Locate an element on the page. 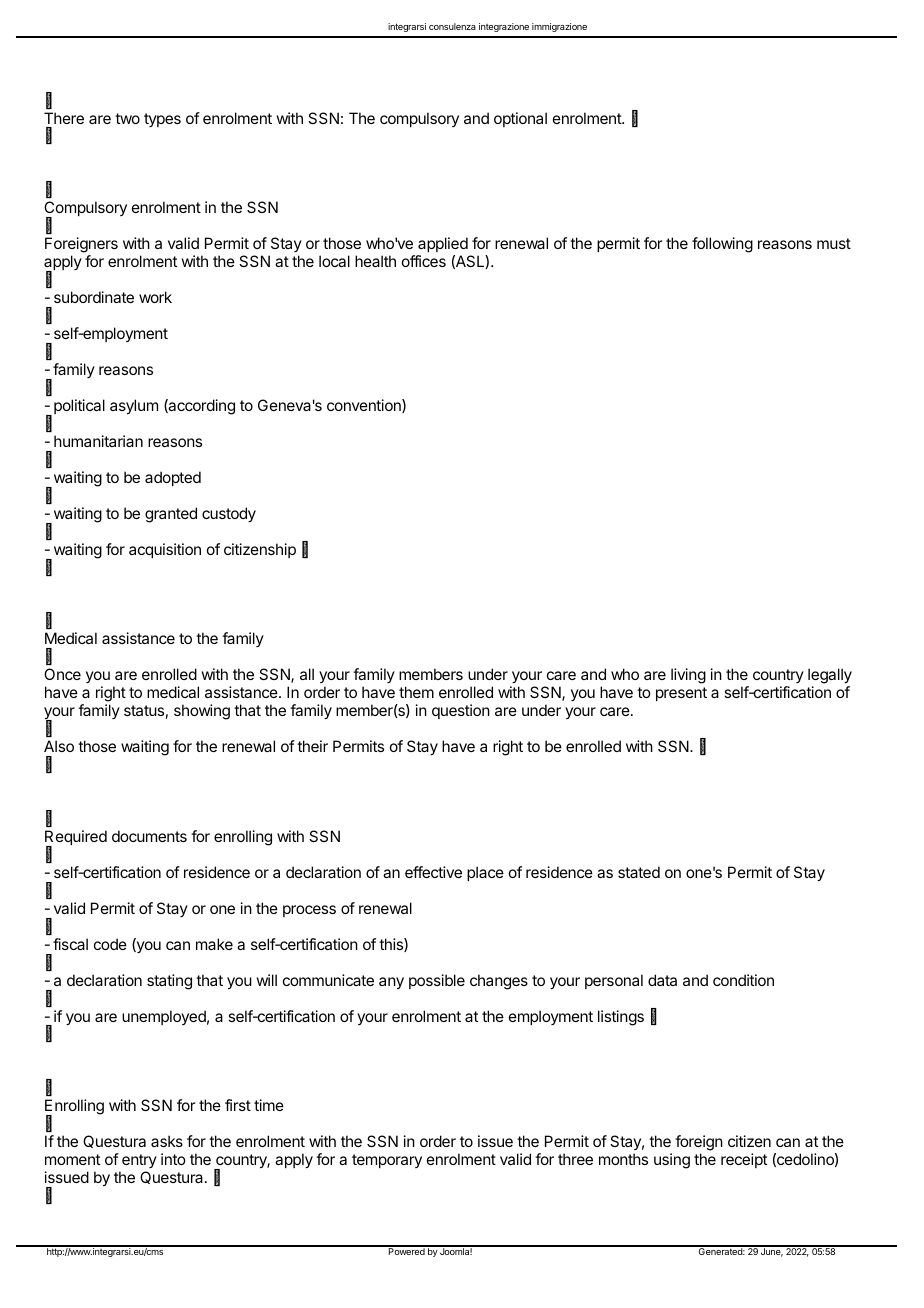 This page has width=924, height=1308. types is located at coordinates (162, 120).
